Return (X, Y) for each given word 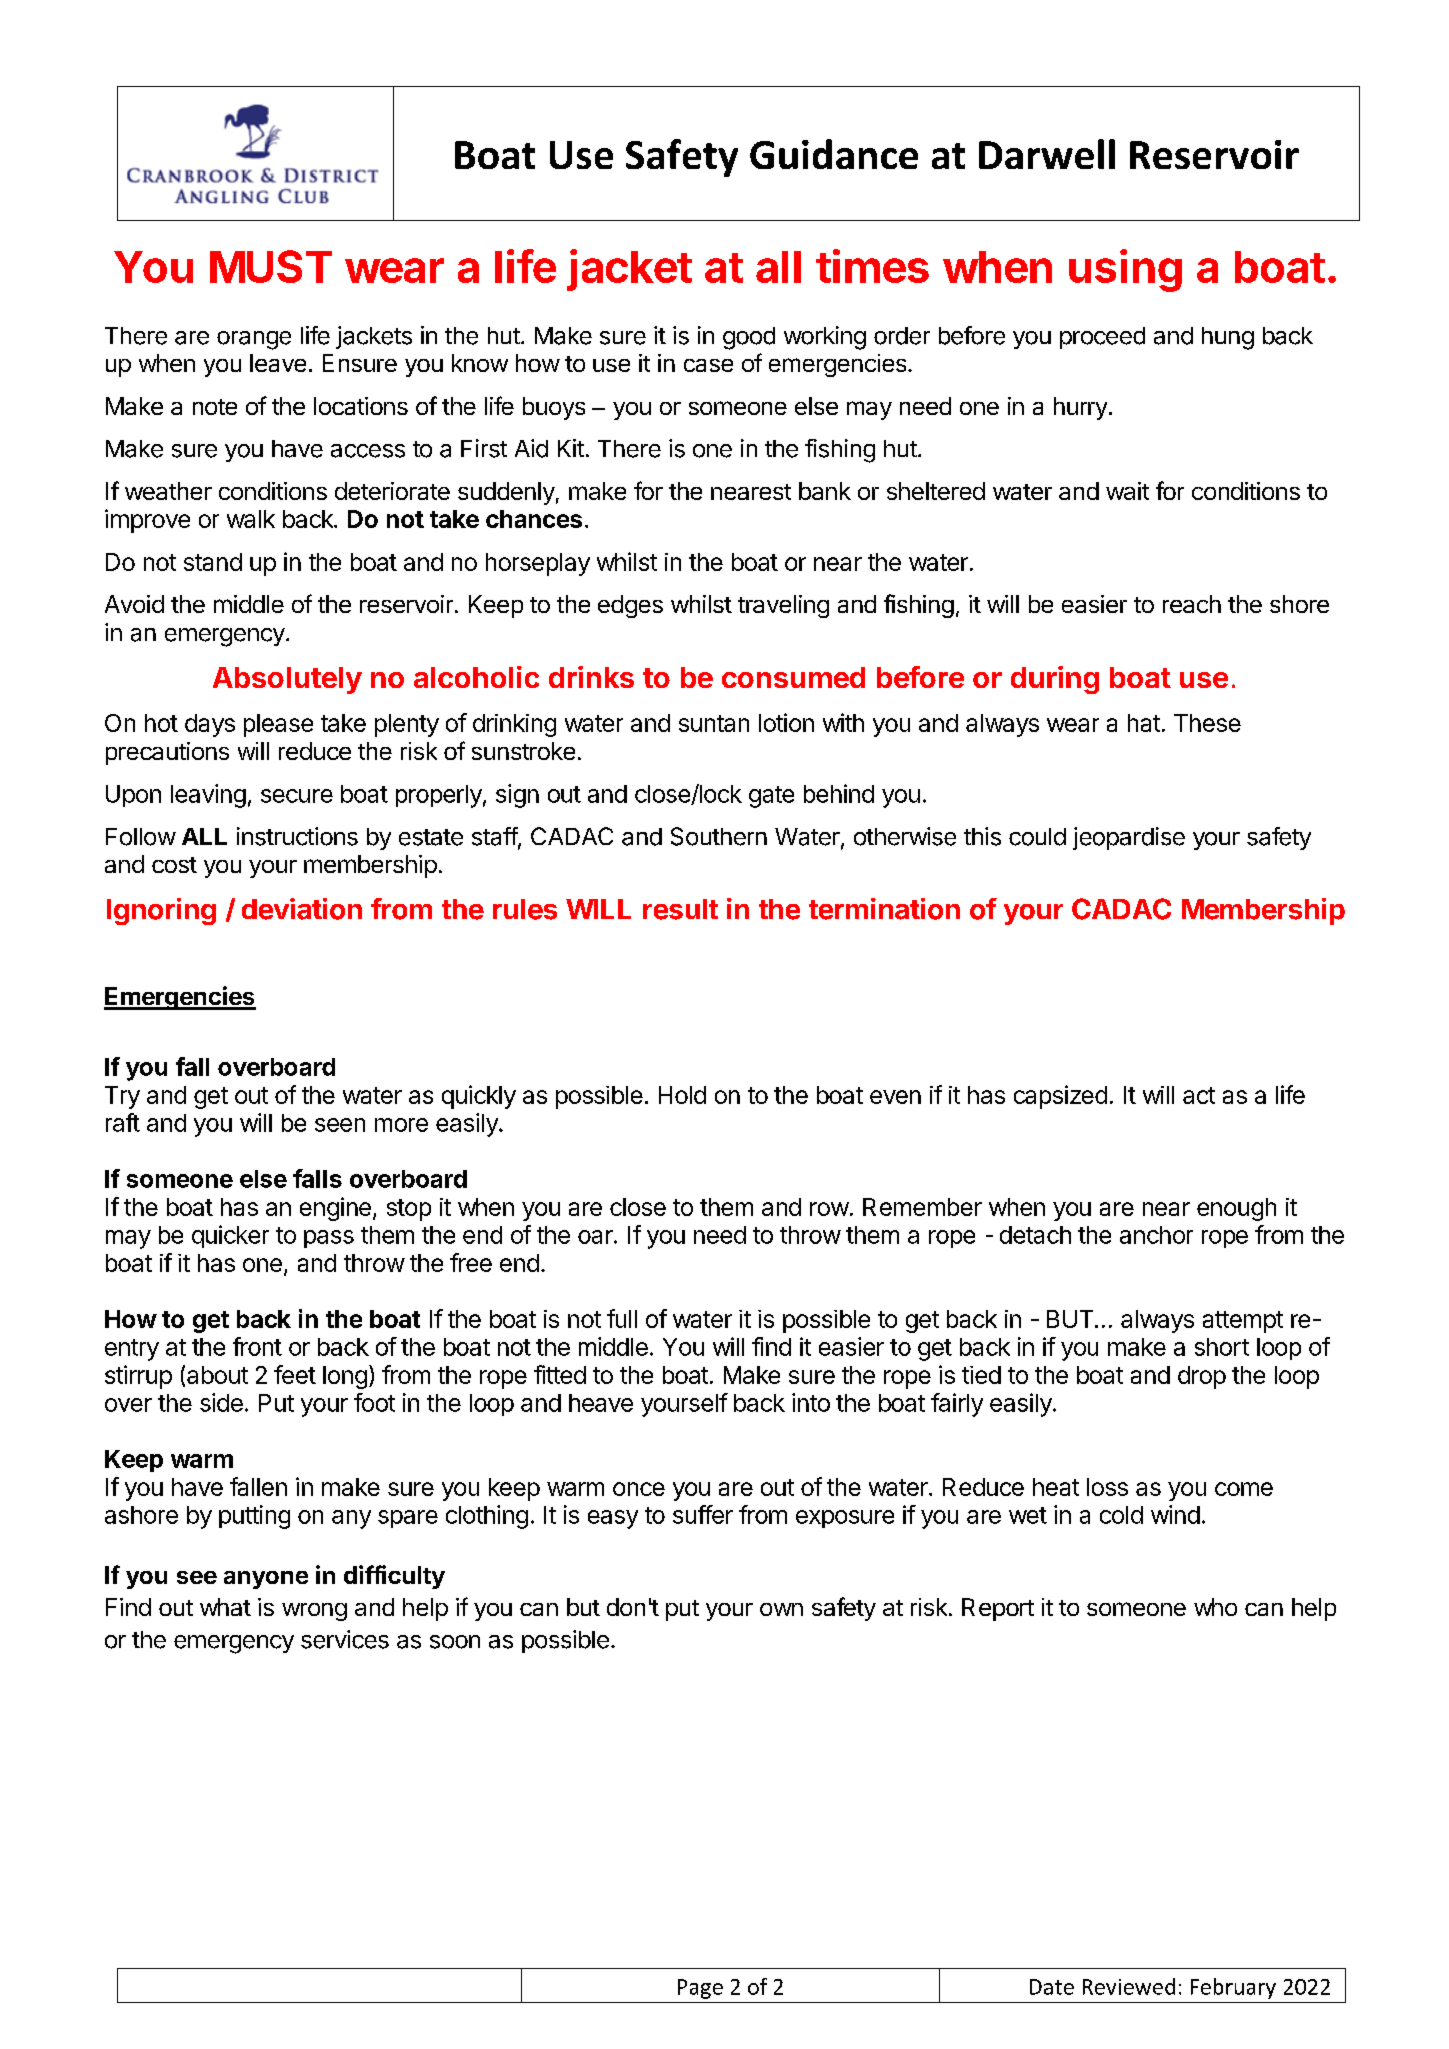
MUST (271, 266)
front (257, 1346)
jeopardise (1129, 838)
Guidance (834, 154)
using (1125, 270)
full (622, 1318)
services (345, 1639)
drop (1202, 1377)
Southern (719, 836)
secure (297, 796)
